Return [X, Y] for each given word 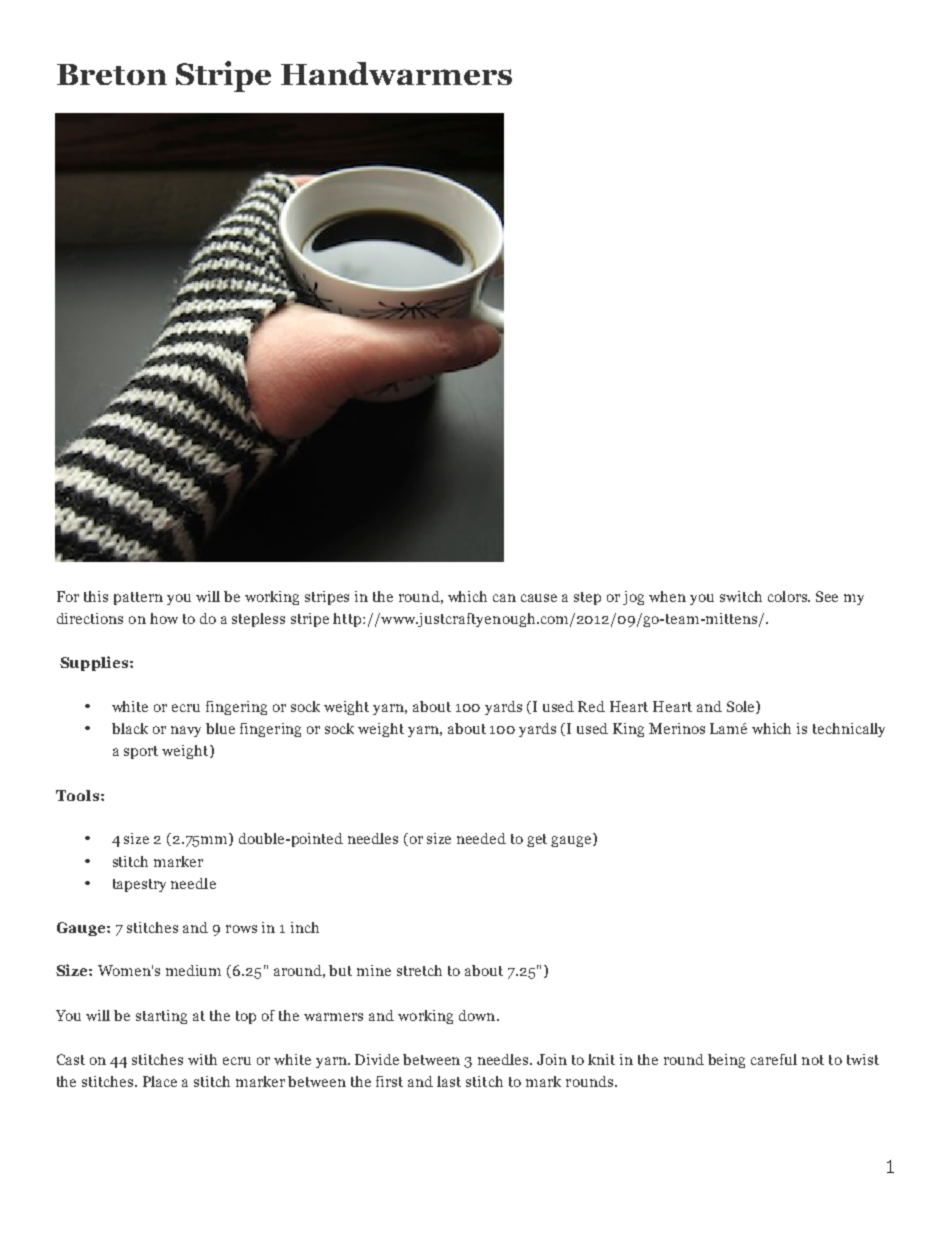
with [202, 1059]
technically [849, 730]
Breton [112, 74]
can [504, 598]
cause [539, 598]
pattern [138, 598]
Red [591, 706]
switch [741, 596]
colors [789, 596]
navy [186, 731]
